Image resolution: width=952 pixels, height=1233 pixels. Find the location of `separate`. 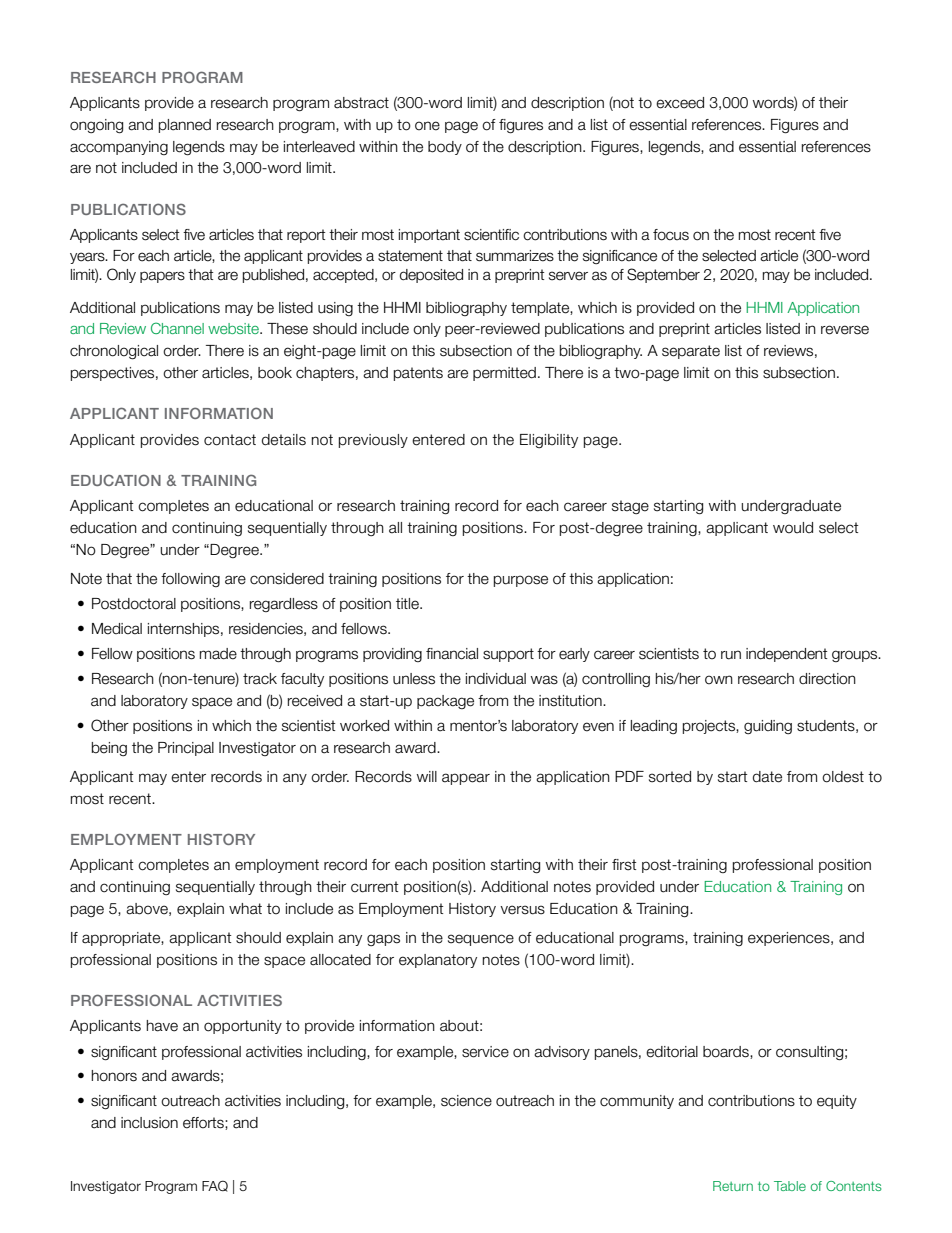

separate is located at coordinates (691, 352).
